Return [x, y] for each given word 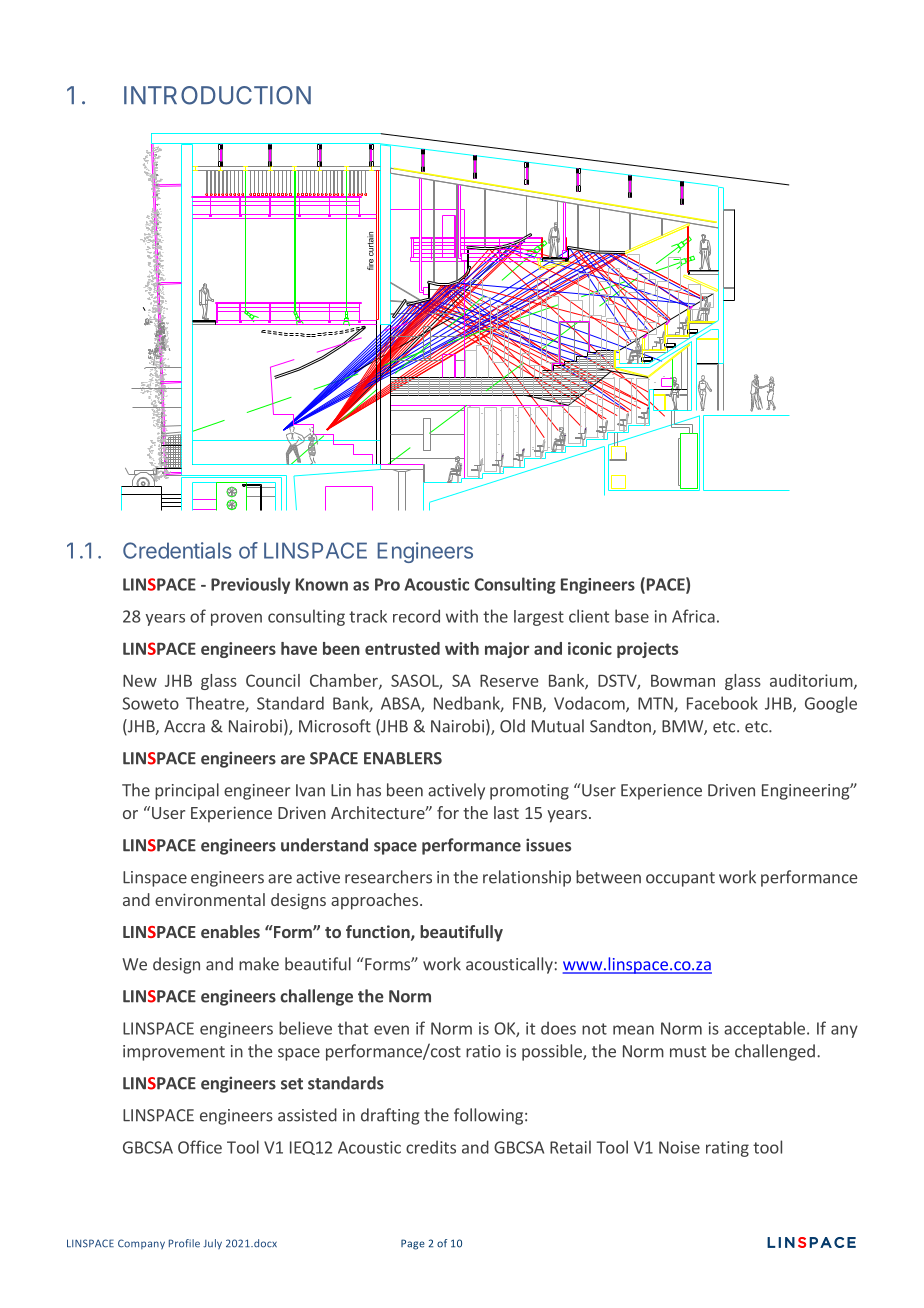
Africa [693, 616]
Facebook [722, 703]
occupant [680, 879]
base [632, 616]
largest [539, 618]
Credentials [177, 550]
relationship [527, 878]
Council [273, 680]
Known [322, 584]
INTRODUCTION [217, 95]
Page [413, 1244]
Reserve [509, 681]
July [212, 1244]
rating [727, 1149]
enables [230, 931]
